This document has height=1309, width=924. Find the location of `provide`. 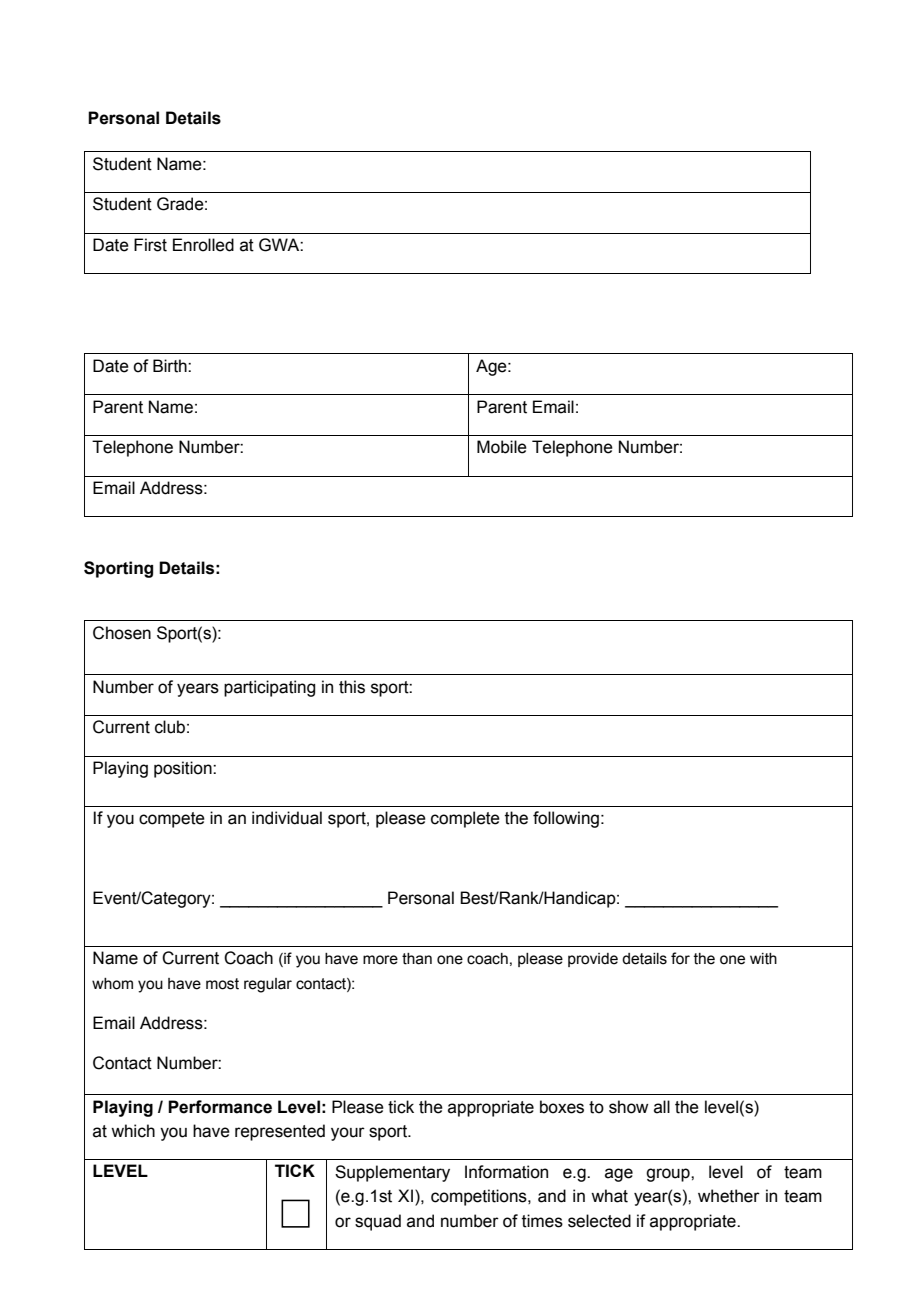

provide is located at coordinates (593, 960).
